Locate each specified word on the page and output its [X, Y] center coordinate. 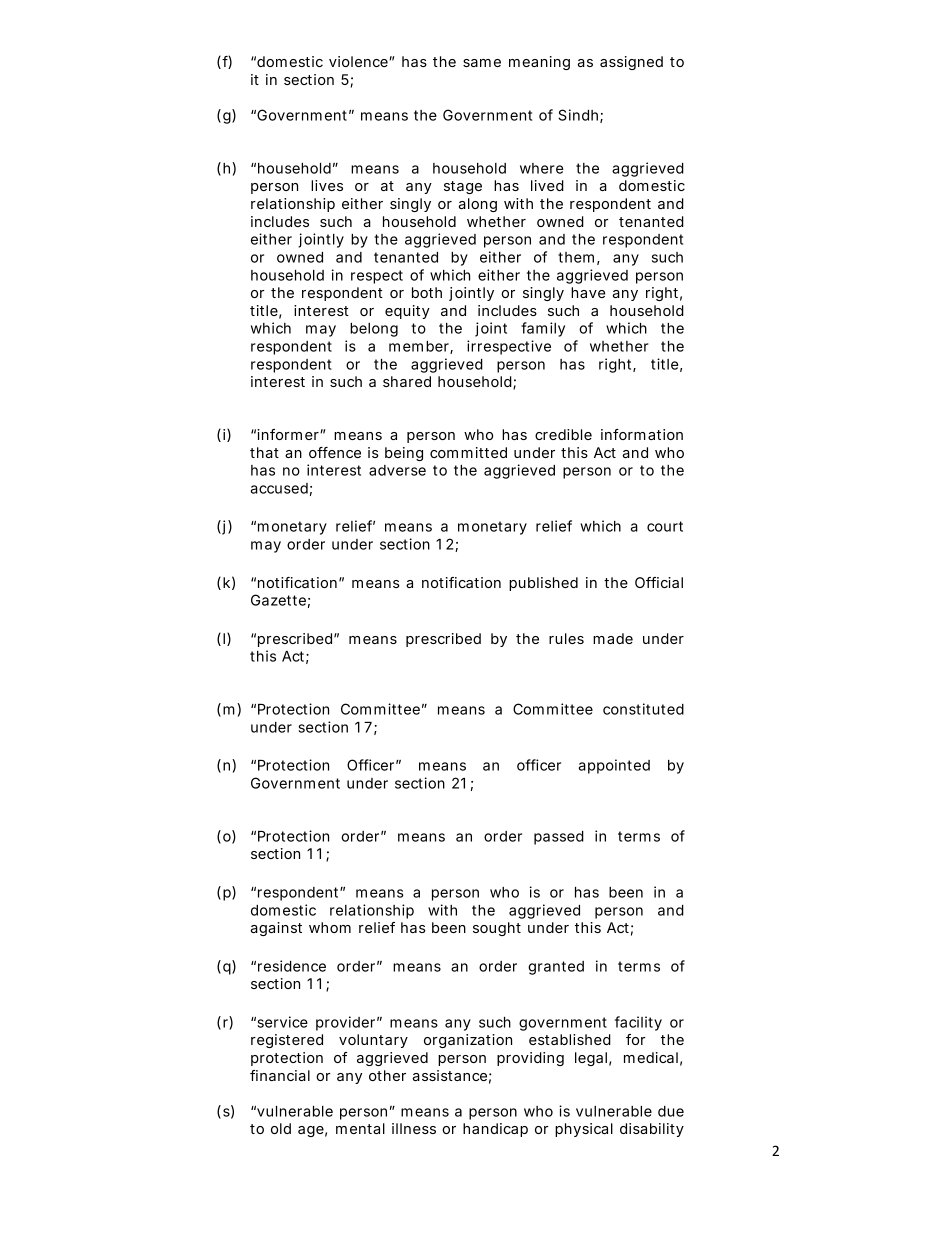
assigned [631, 63]
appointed [614, 766]
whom [330, 927]
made [613, 638]
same [482, 63]
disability [652, 1130]
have [588, 292]
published [543, 584]
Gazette [278, 600]
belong [374, 330]
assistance [450, 1075]
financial [280, 1075]
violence [359, 61]
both [427, 292]
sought [497, 929]
